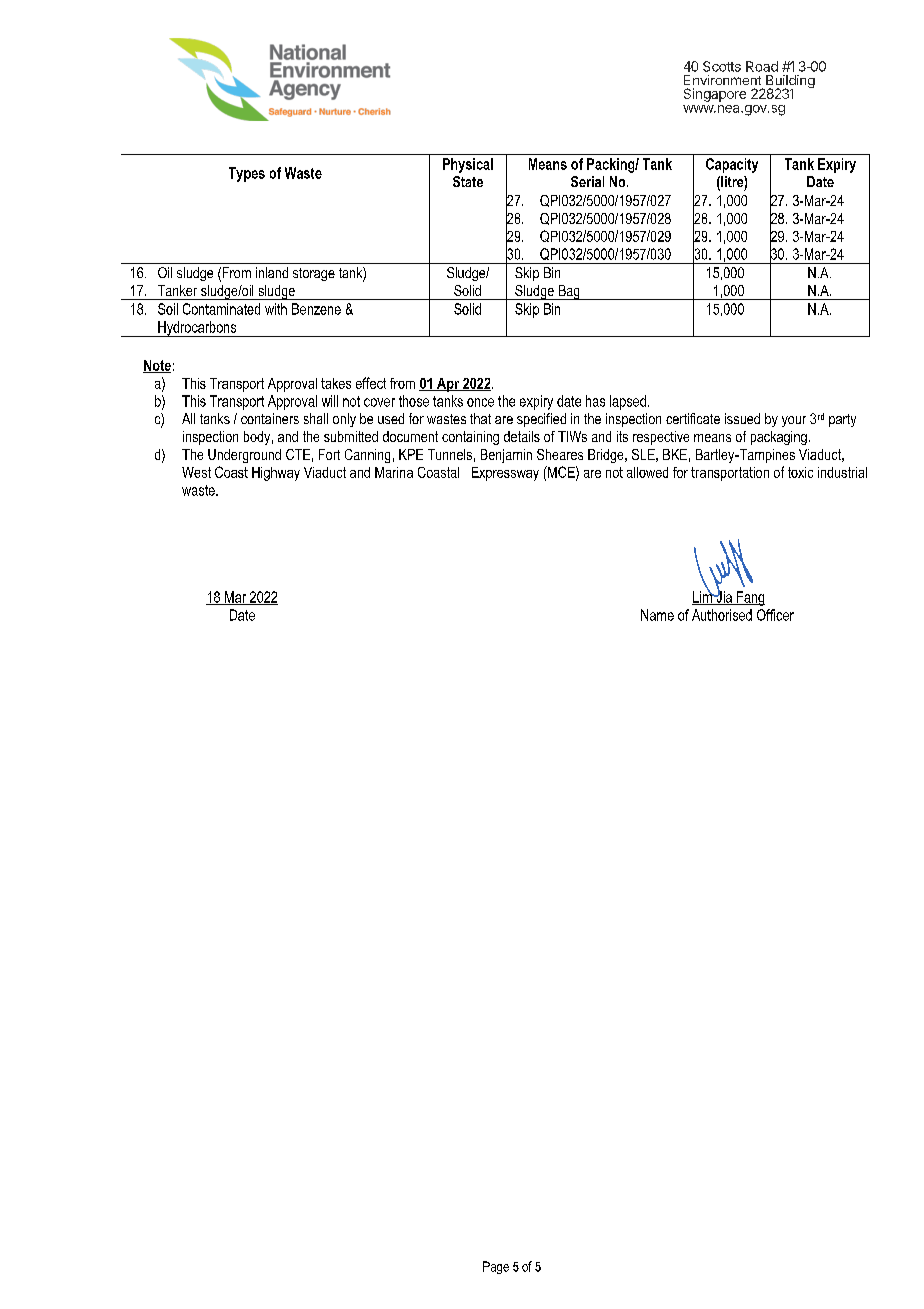  I want to click on Page, so click(496, 1267).
